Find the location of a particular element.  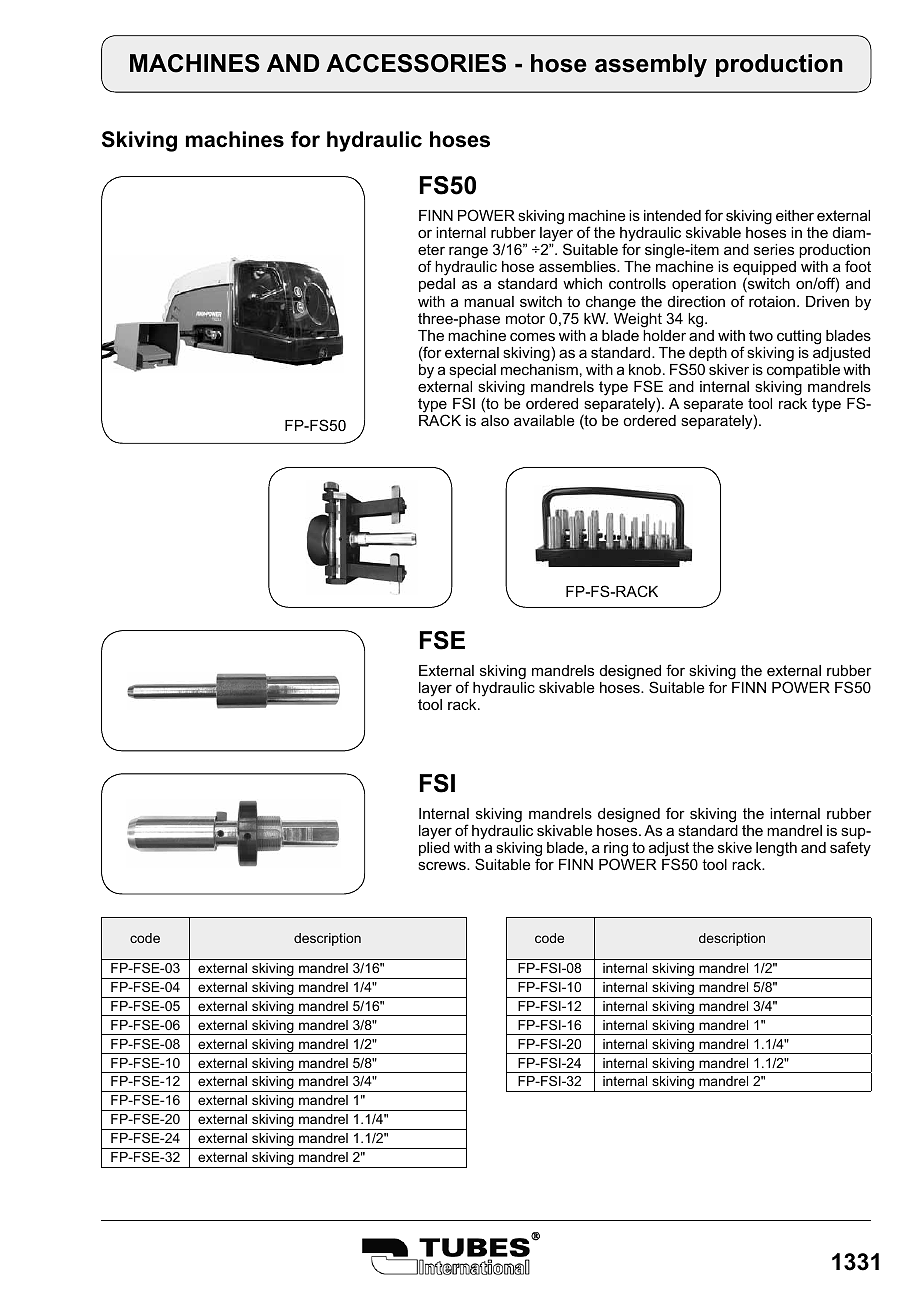

ACCESSORIES is located at coordinates (416, 63).
